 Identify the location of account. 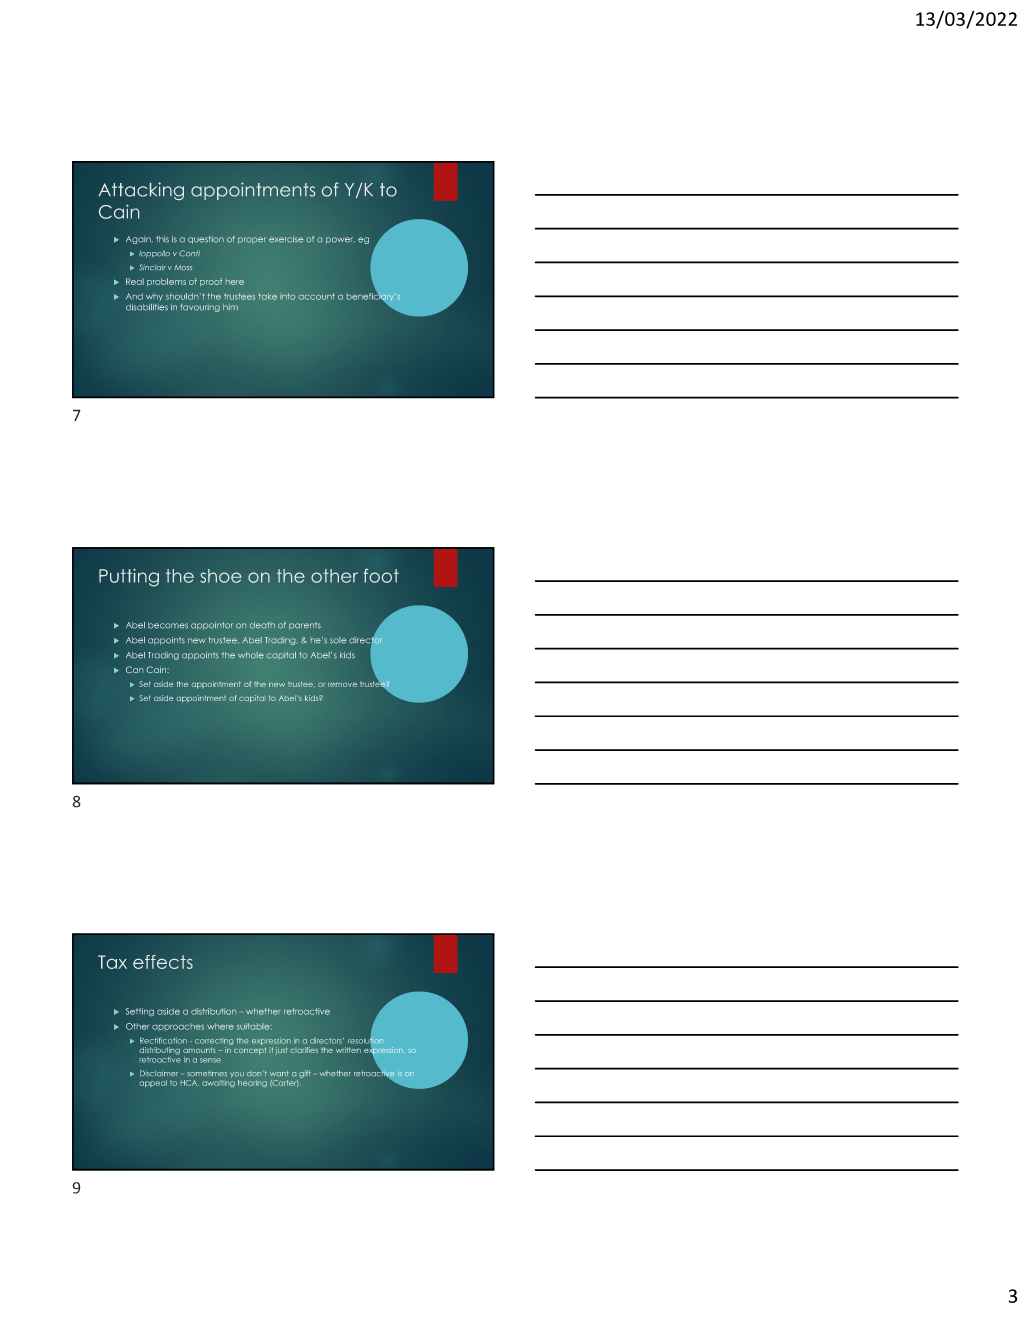
(317, 296).
